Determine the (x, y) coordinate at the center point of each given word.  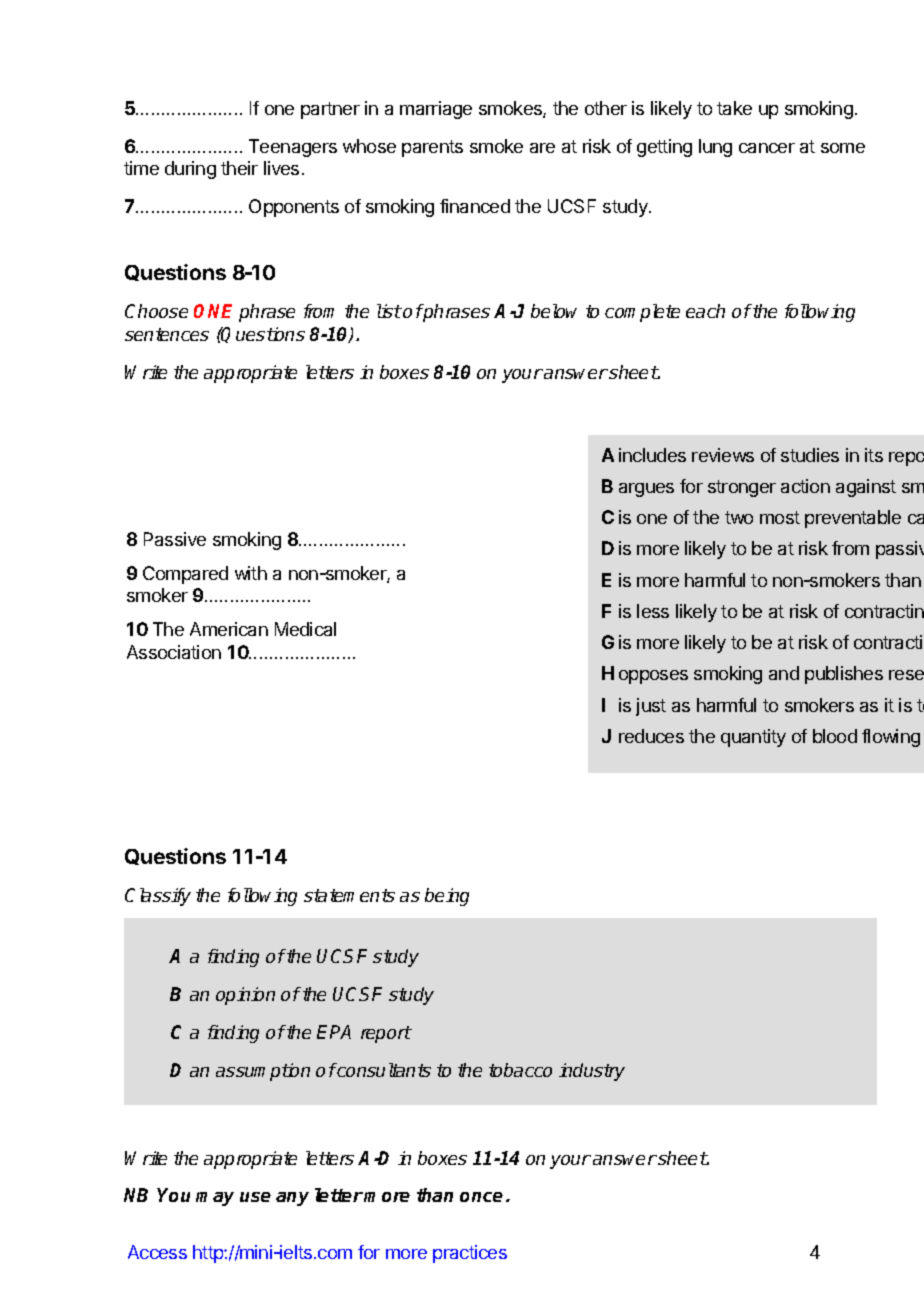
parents (432, 148)
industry (592, 1072)
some (843, 148)
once (481, 1197)
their (239, 168)
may (215, 1199)
